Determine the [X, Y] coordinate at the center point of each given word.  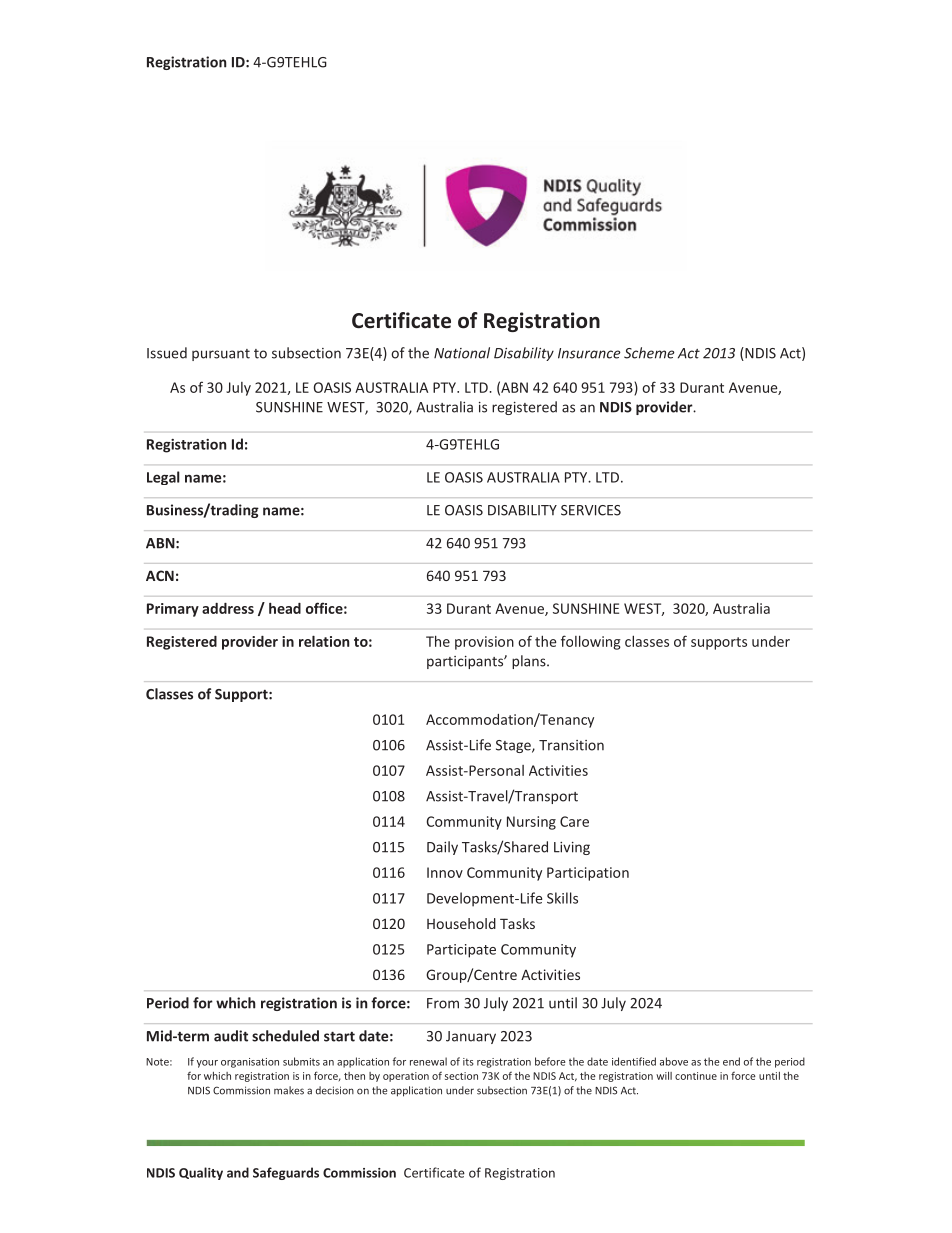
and [238, 1172]
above [674, 1061]
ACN [160, 575]
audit [231, 1036]
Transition [571, 745]
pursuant [221, 355]
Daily [442, 848]
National [462, 353]
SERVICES [591, 510]
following [591, 642]
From [443, 1003]
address [228, 608]
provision [484, 643]
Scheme [649, 353]
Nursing [531, 823]
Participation [588, 874]
